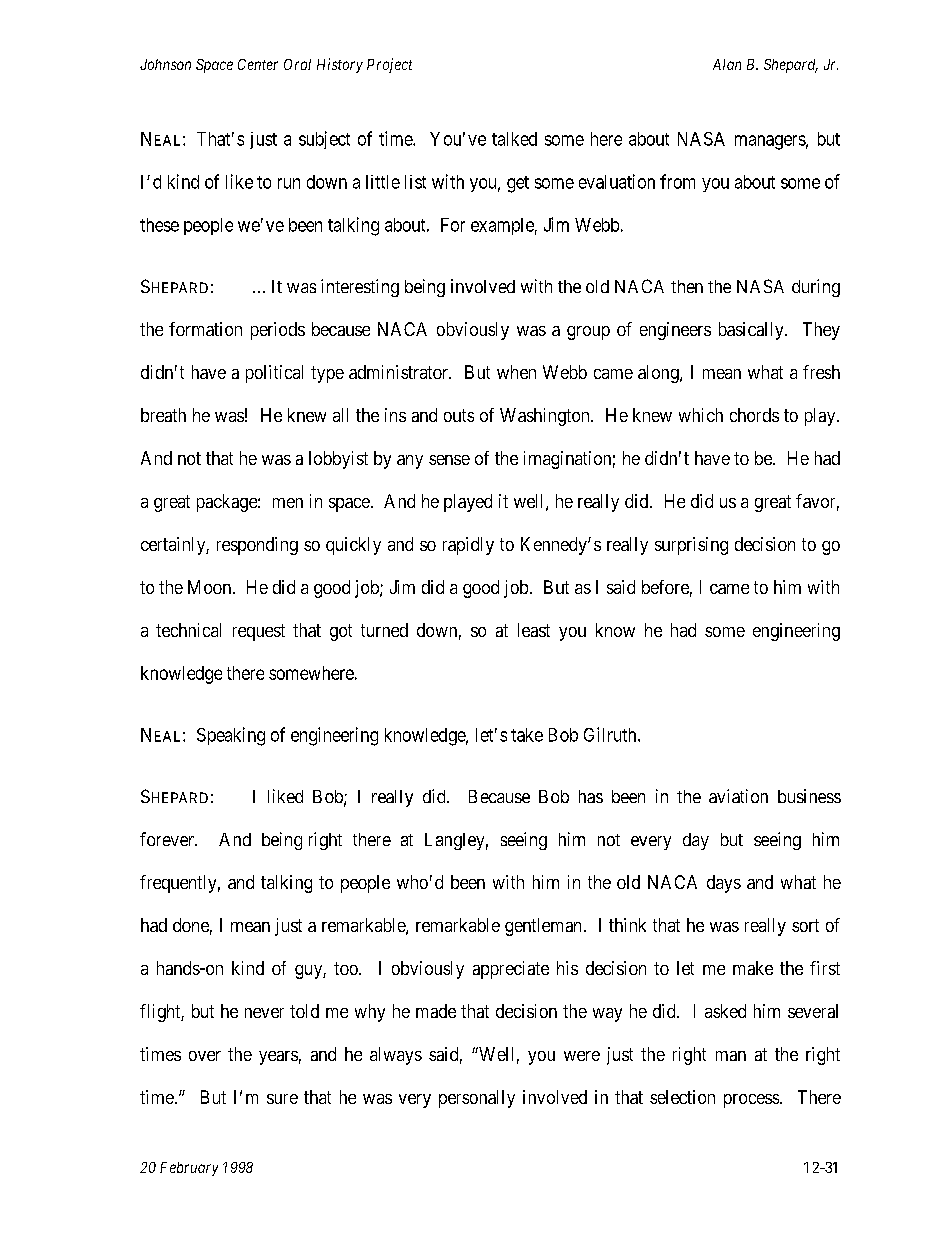 The width and height of the page is (952, 1233). What do you see at coordinates (282, 1099) in the page?
I see `sure` at bounding box center [282, 1099].
